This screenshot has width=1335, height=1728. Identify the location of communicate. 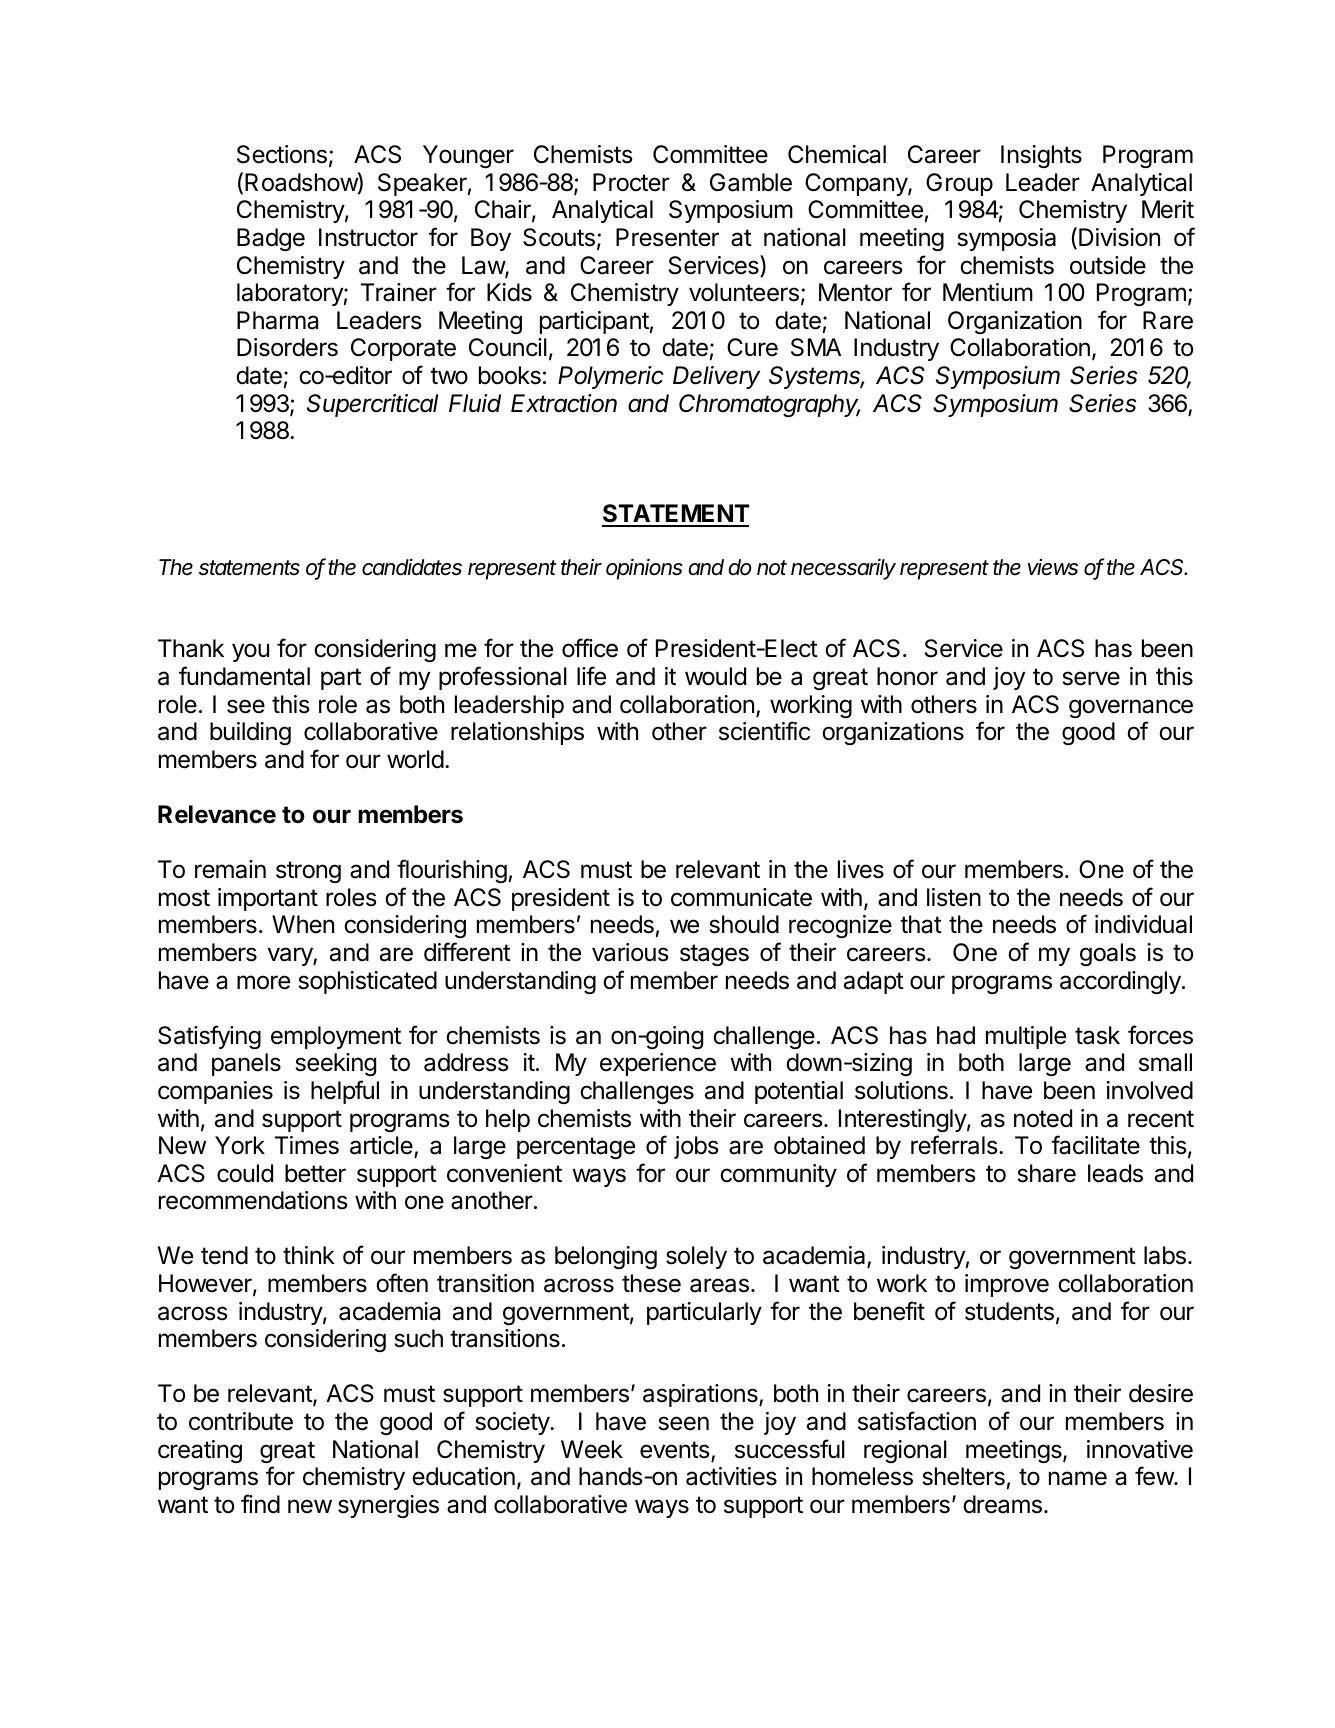
(741, 897).
